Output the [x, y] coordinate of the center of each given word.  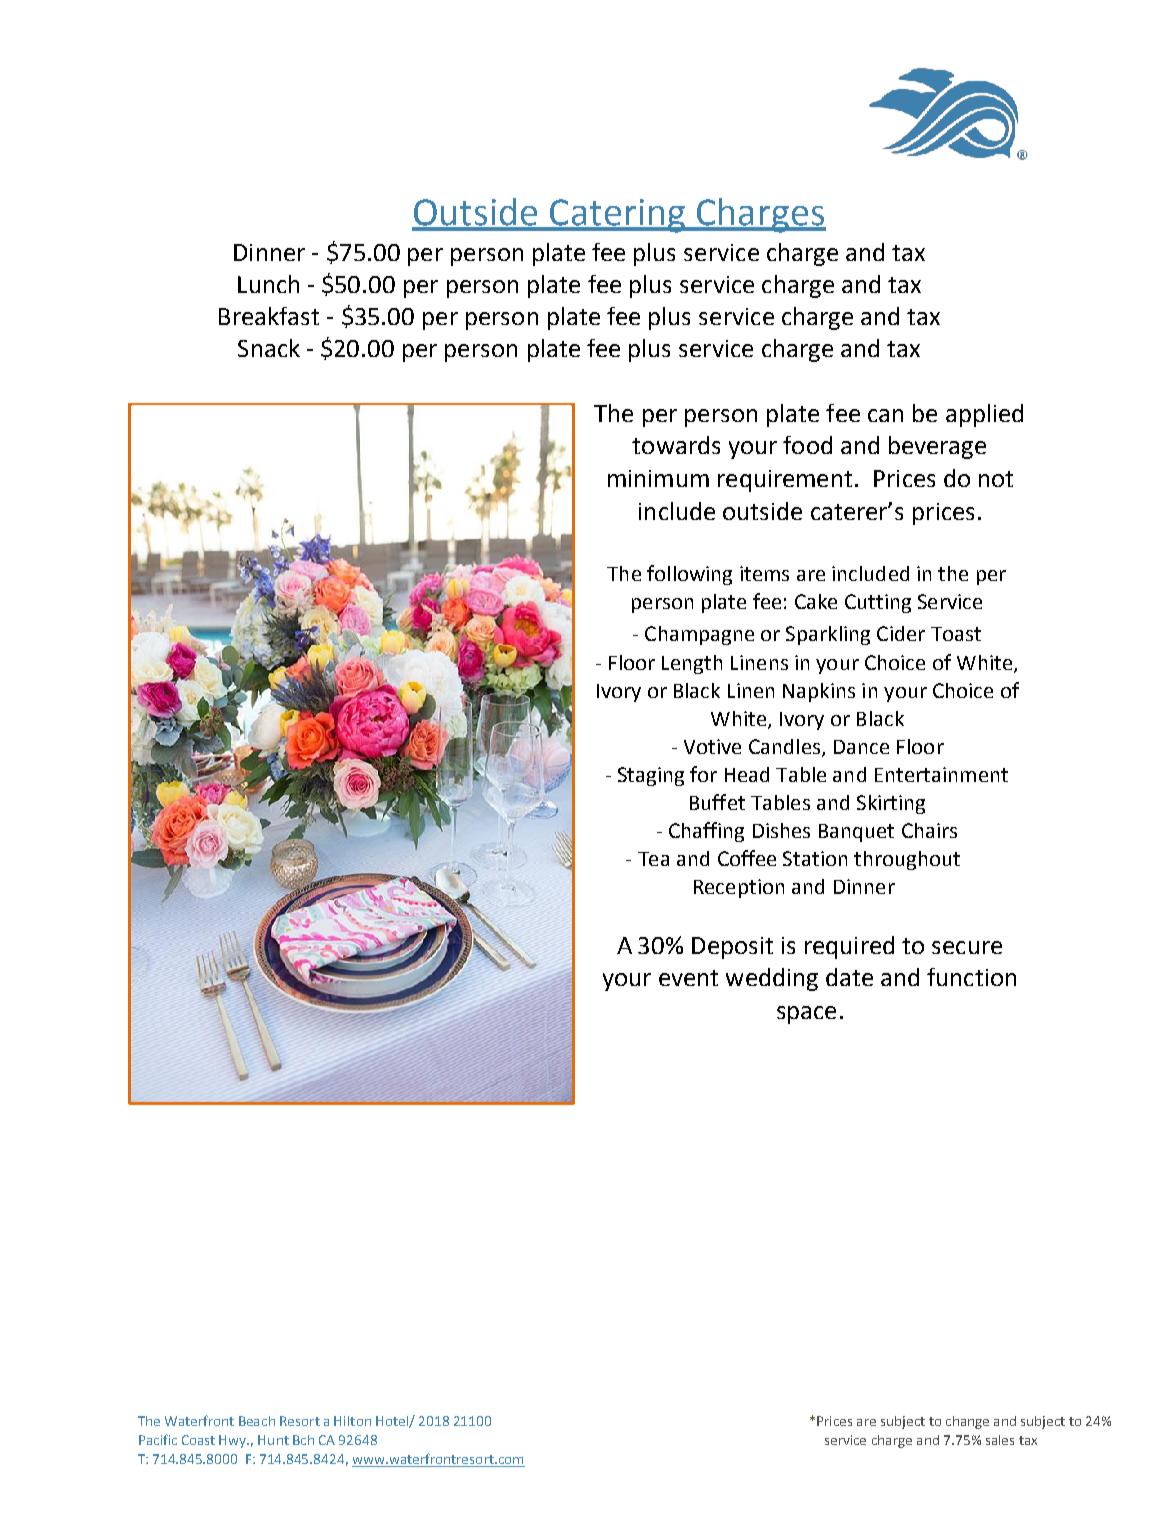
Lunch [268, 284]
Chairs [929, 830]
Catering [617, 216]
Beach [257, 1421]
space [806, 1015]
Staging [651, 776]
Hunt [273, 1440]
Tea [653, 859]
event [688, 978]
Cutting [878, 603]
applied [984, 415]
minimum [658, 478]
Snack [269, 348]
